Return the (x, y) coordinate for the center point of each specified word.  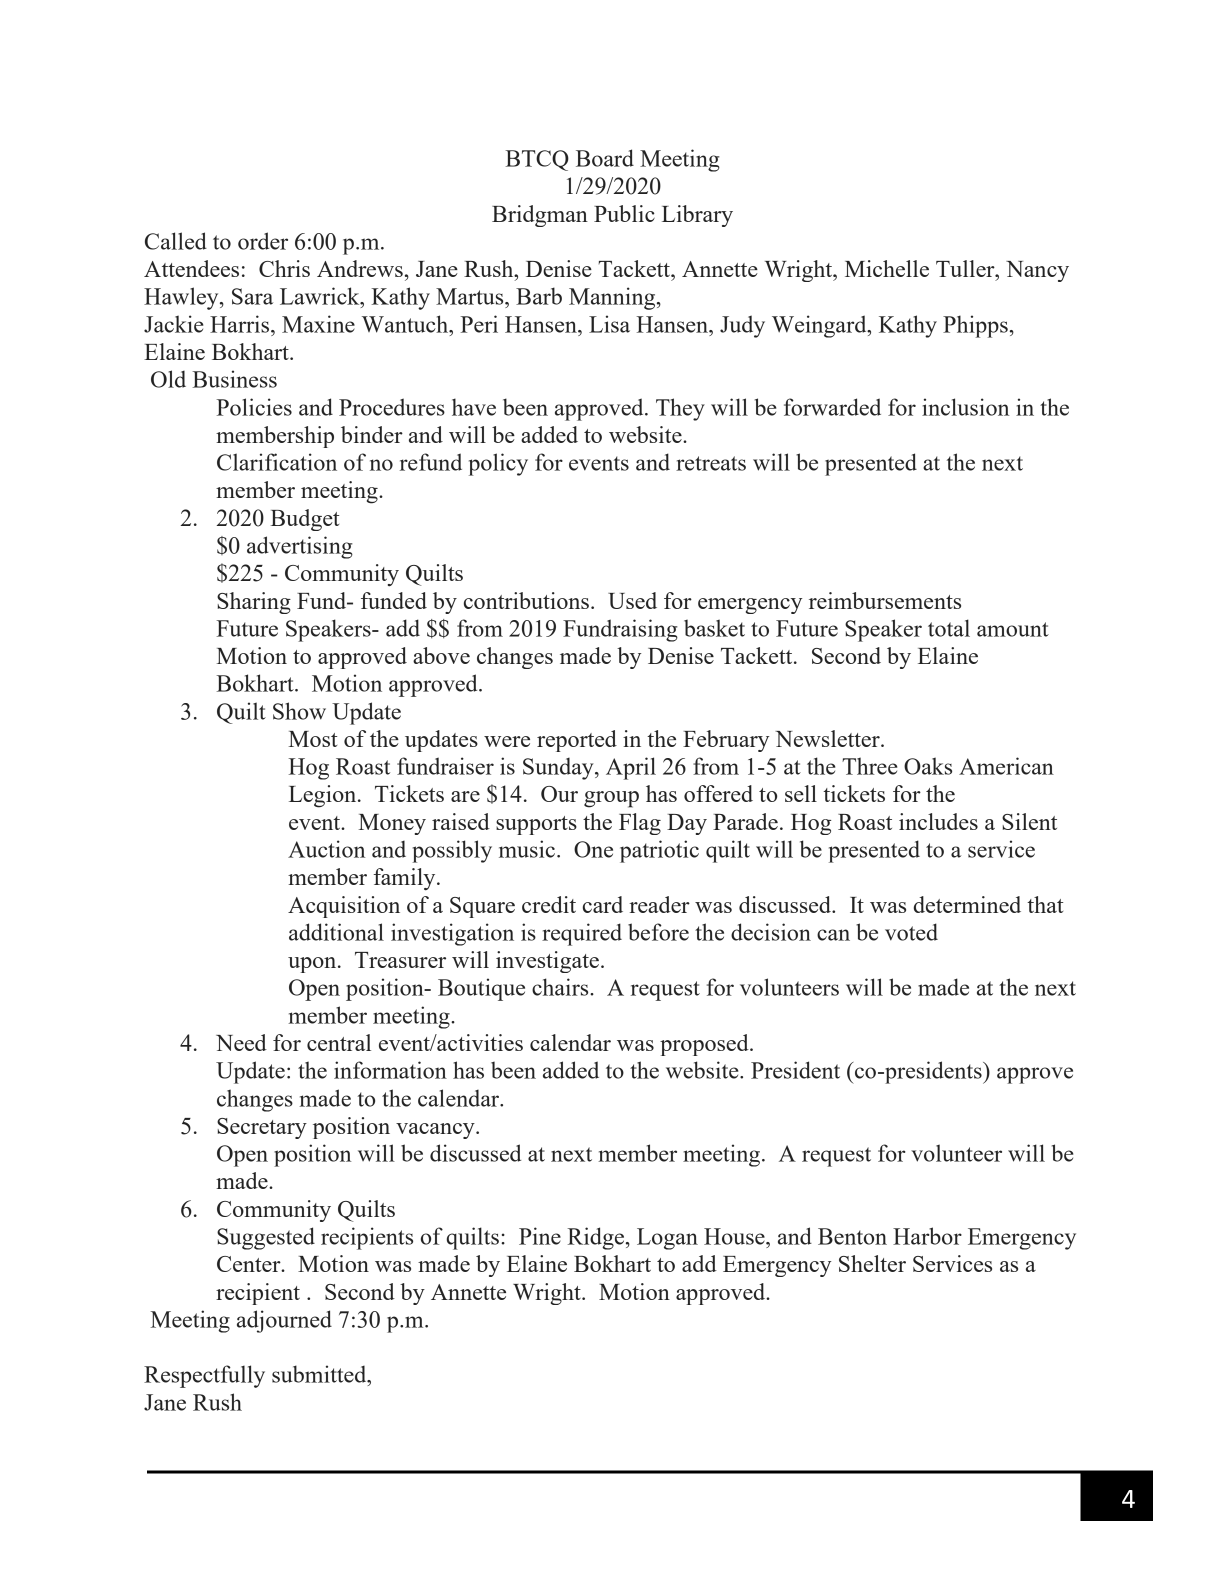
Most (313, 739)
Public (624, 213)
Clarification (277, 462)
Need (241, 1042)
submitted (320, 1374)
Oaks (928, 766)
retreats (711, 463)
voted (911, 932)
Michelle (887, 268)
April (631, 768)
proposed (705, 1045)
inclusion (965, 407)
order (263, 241)
